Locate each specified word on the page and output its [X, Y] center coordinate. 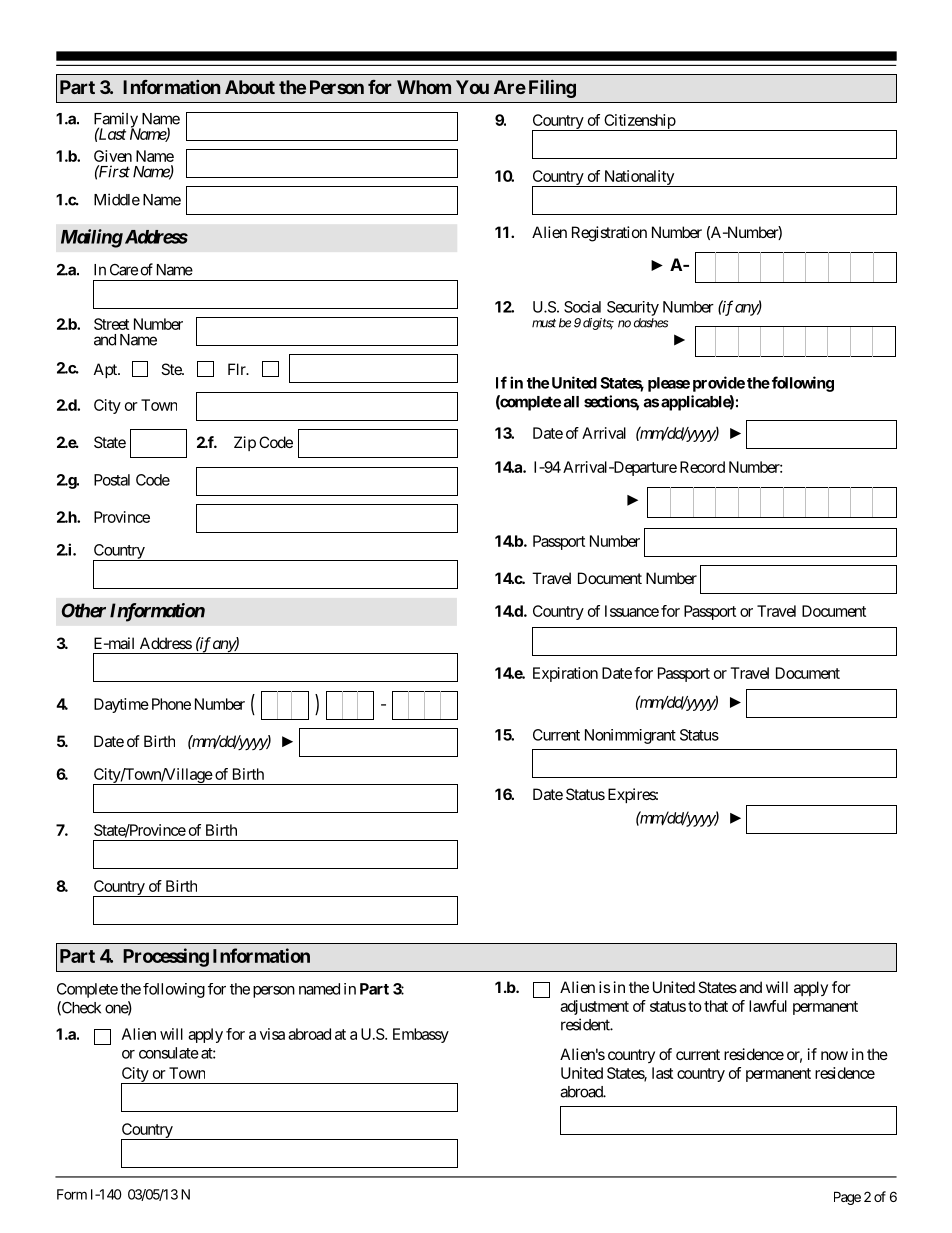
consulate [169, 1053]
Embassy [421, 1035]
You [472, 87]
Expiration [565, 674]
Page [847, 1198]
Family [116, 121]
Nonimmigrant [630, 736]
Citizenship [639, 122]
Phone [171, 704]
